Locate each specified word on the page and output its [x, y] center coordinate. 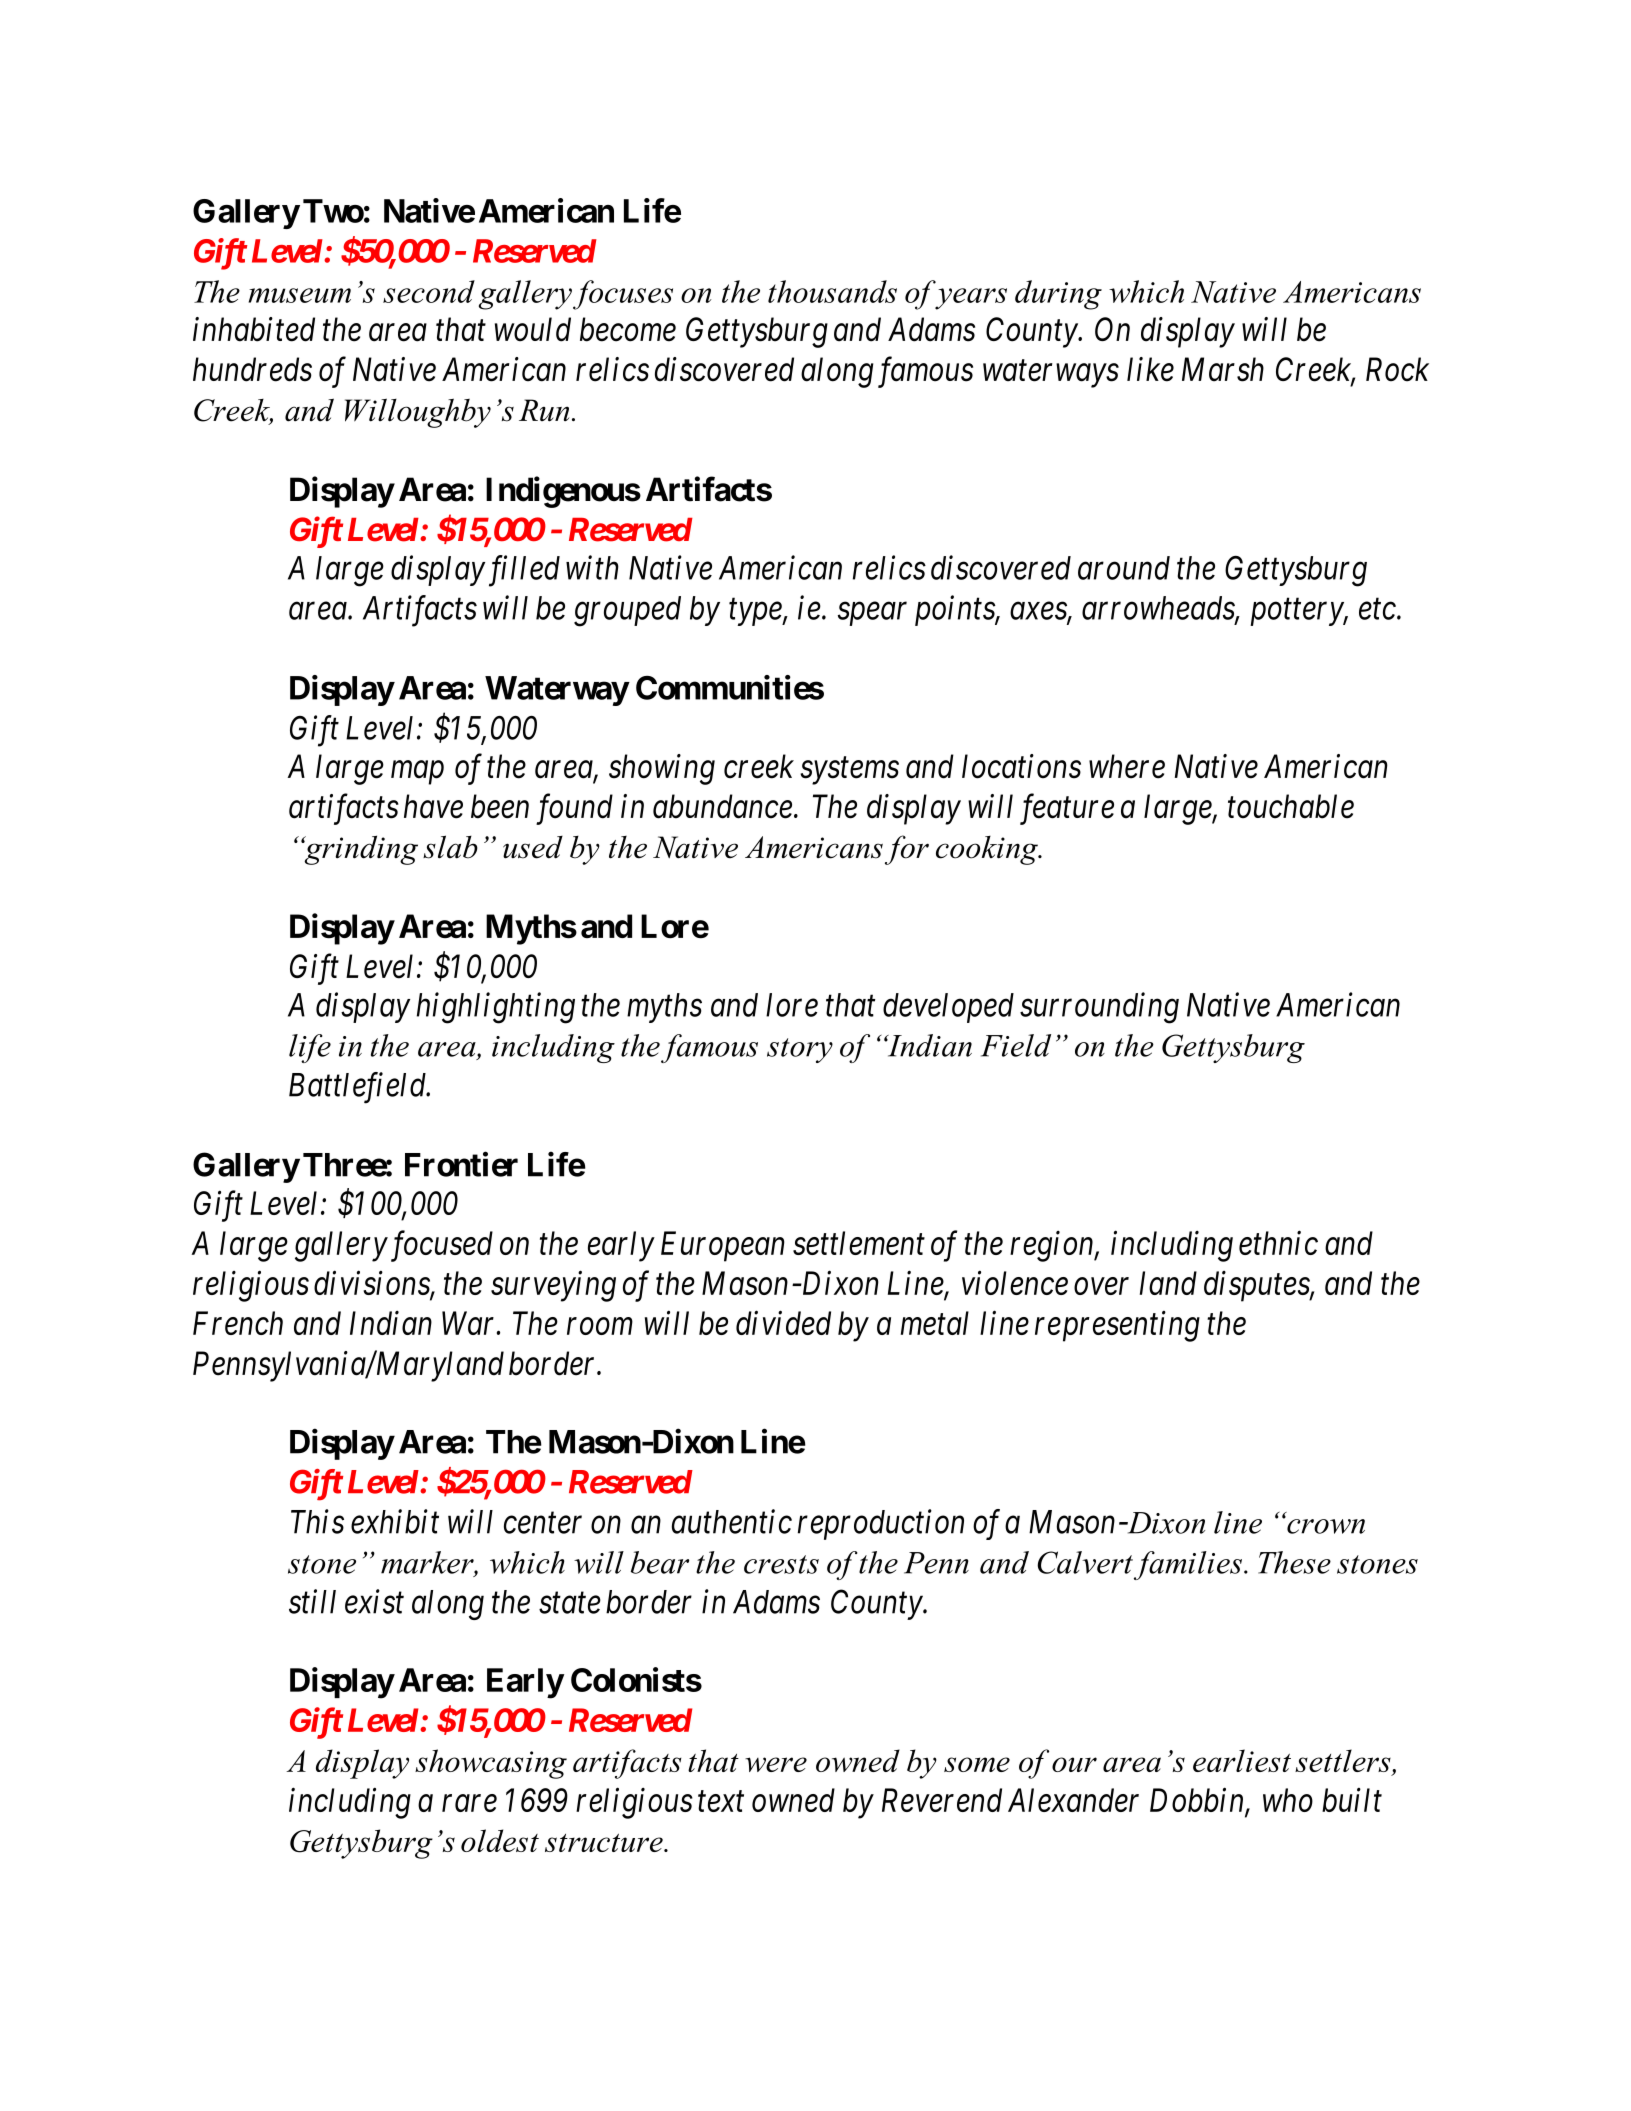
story [800, 1050]
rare [469, 1803]
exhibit [395, 1521]
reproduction [881, 1524]
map [417, 773]
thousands [832, 291]
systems [849, 771]
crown [1325, 1525]
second [429, 291]
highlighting [496, 1008]
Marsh [1223, 369]
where [1127, 766]
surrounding [1099, 1008]
